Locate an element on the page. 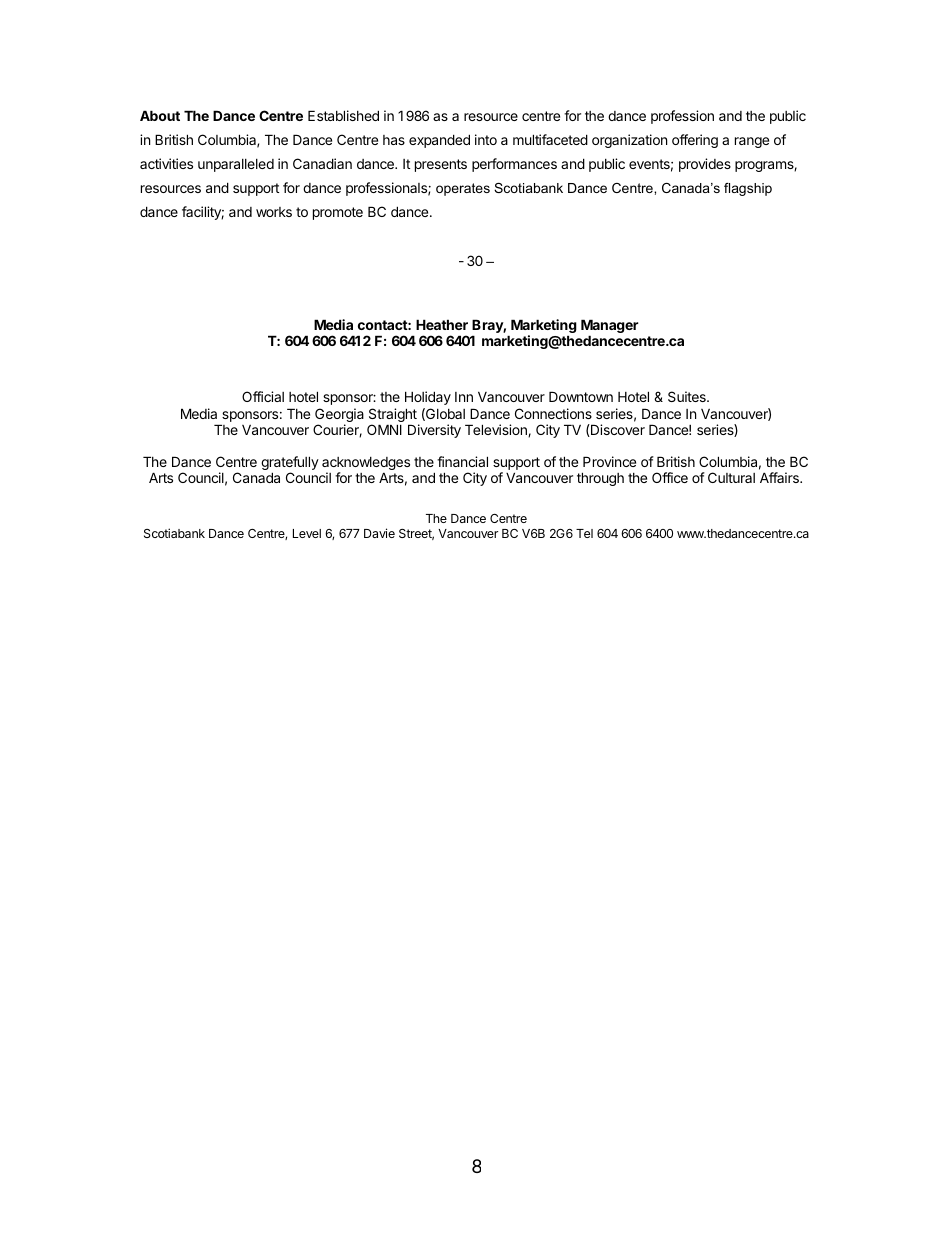  works is located at coordinates (274, 212).
